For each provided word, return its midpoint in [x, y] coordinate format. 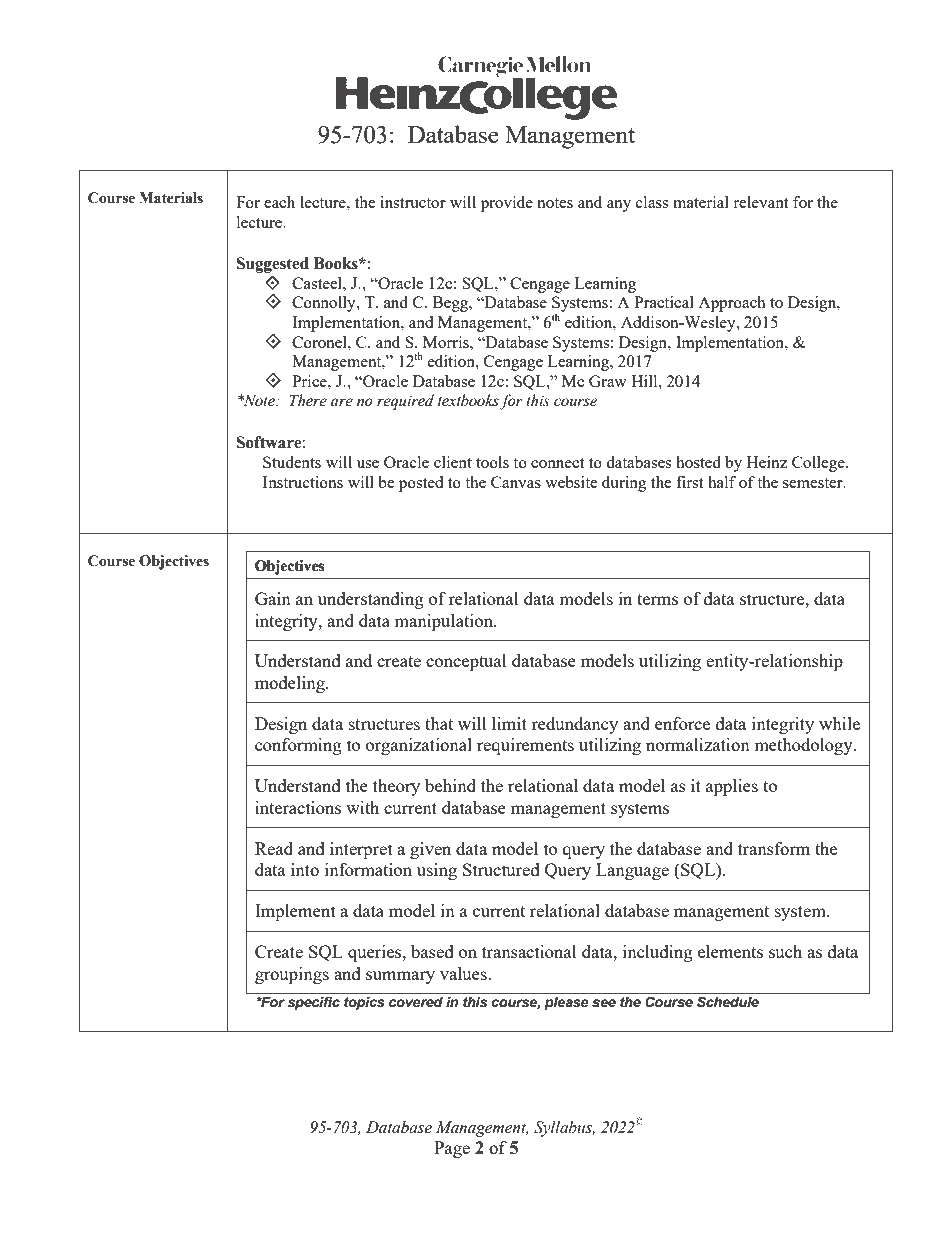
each [279, 202]
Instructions [303, 482]
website [571, 482]
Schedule [728, 1001]
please [566, 1003]
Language [632, 871]
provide [507, 204]
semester [814, 483]
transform [774, 848]
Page [452, 1149]
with [362, 807]
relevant [760, 202]
